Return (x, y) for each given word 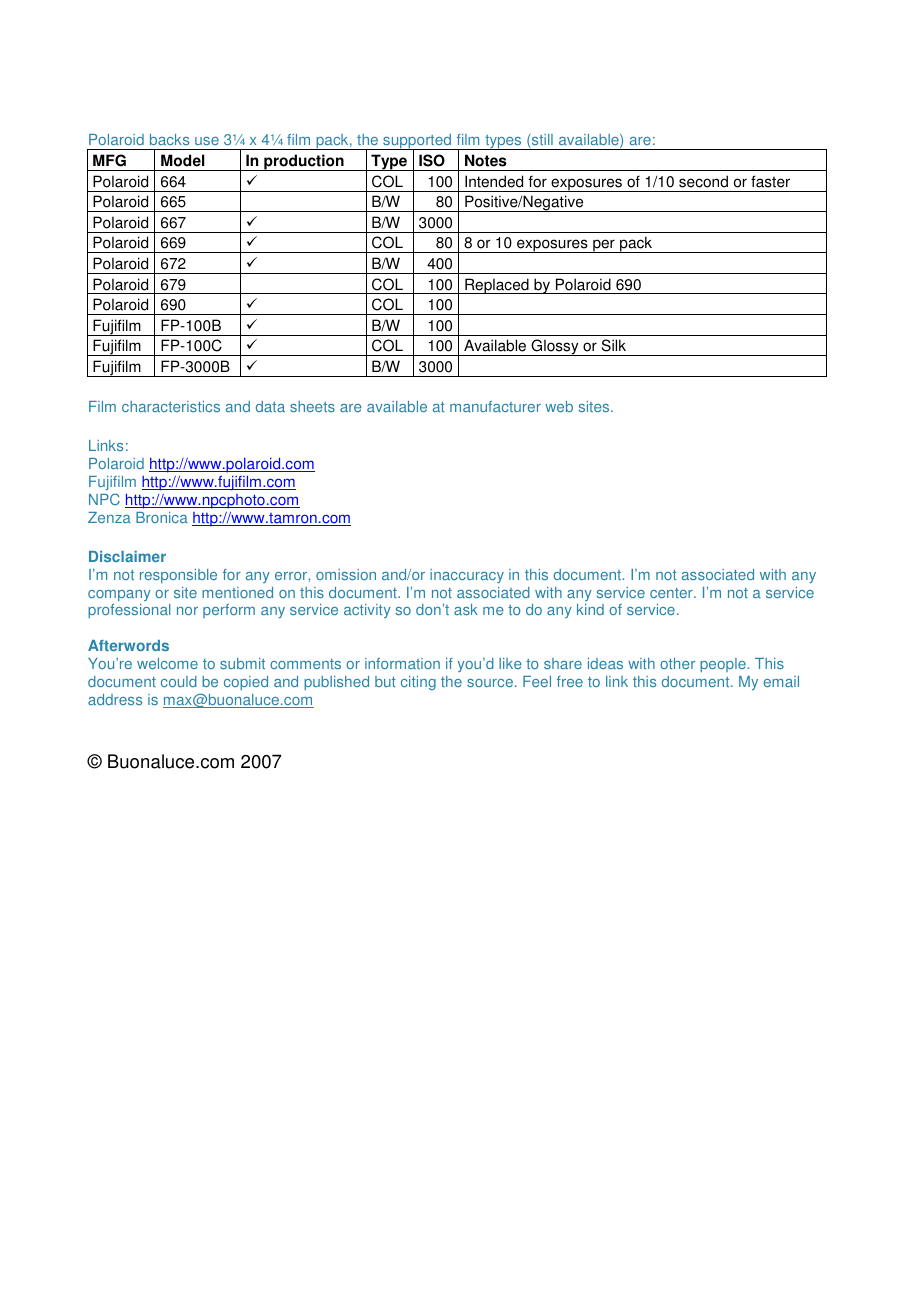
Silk (614, 345)
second (703, 181)
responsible (178, 576)
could (179, 681)
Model (183, 160)
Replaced (497, 286)
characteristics (171, 406)
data (270, 406)
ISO (432, 160)
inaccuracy (467, 576)
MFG (109, 160)
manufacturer (495, 406)
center (672, 593)
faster (770, 181)
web (559, 406)
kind (590, 609)
